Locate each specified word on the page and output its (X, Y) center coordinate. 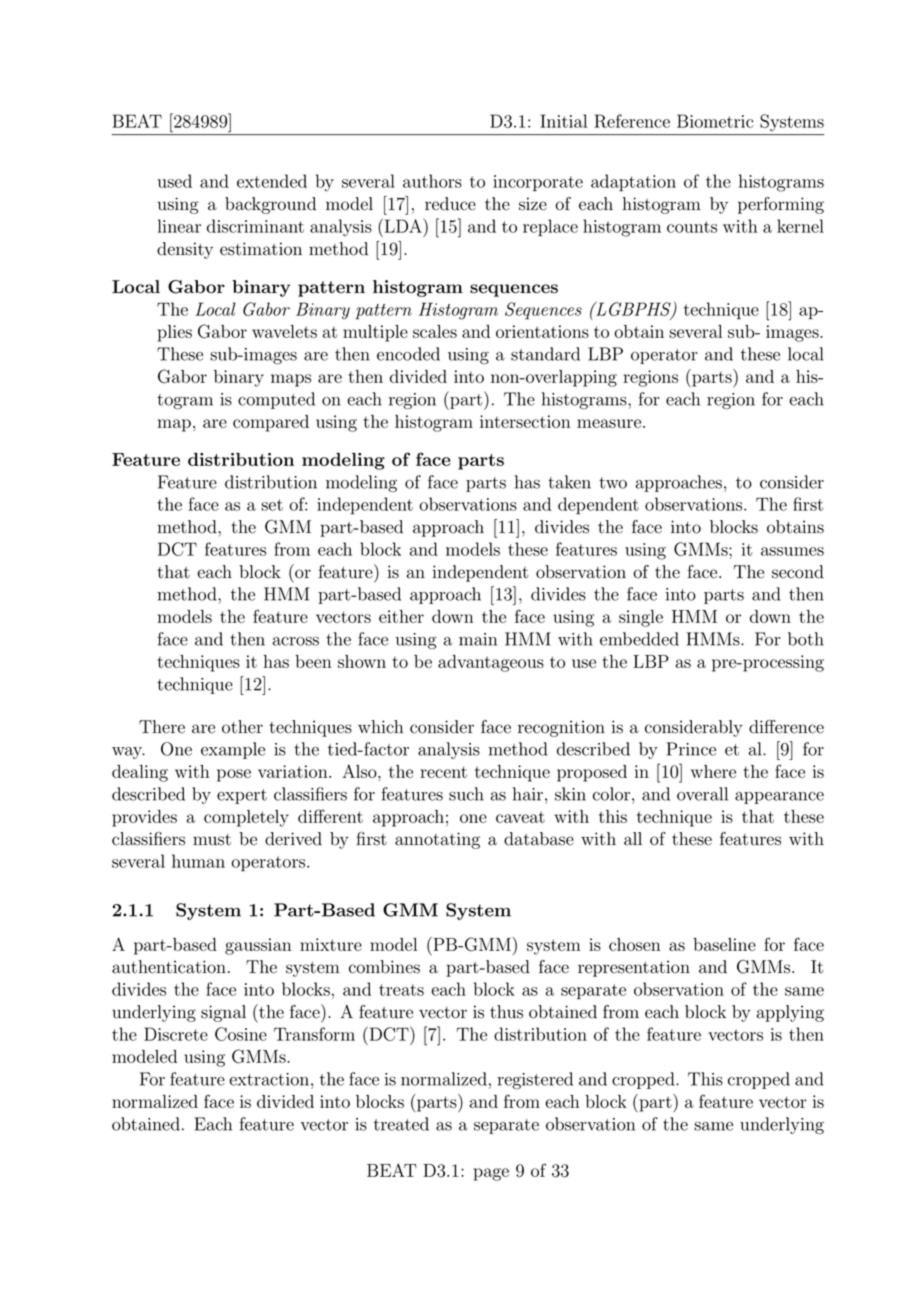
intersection (525, 421)
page (491, 1174)
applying (790, 1013)
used (175, 181)
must (212, 840)
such (466, 794)
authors (432, 181)
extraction (269, 1079)
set (272, 505)
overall (702, 794)
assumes (792, 551)
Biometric (715, 121)
